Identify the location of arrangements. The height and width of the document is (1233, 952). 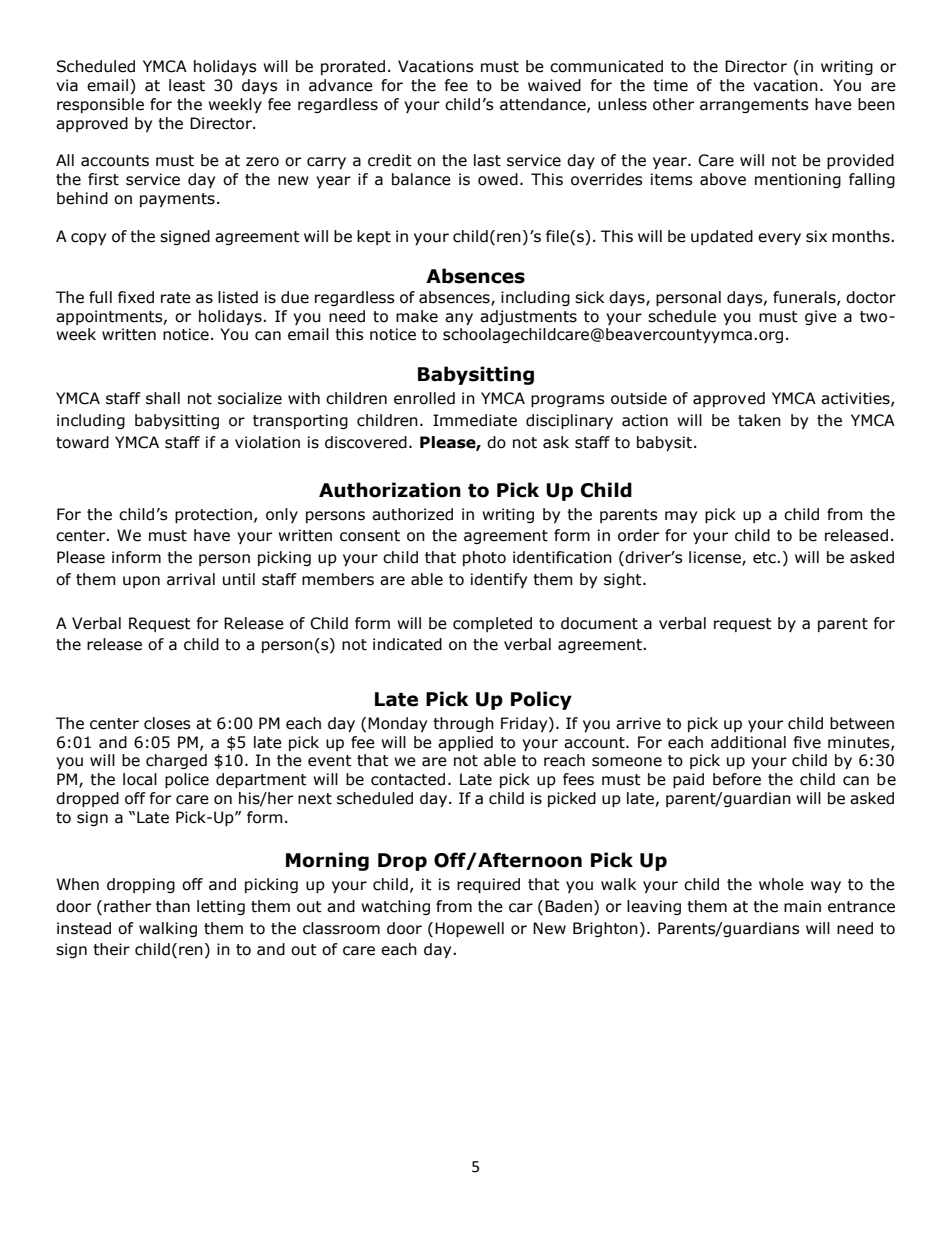
(754, 106).
